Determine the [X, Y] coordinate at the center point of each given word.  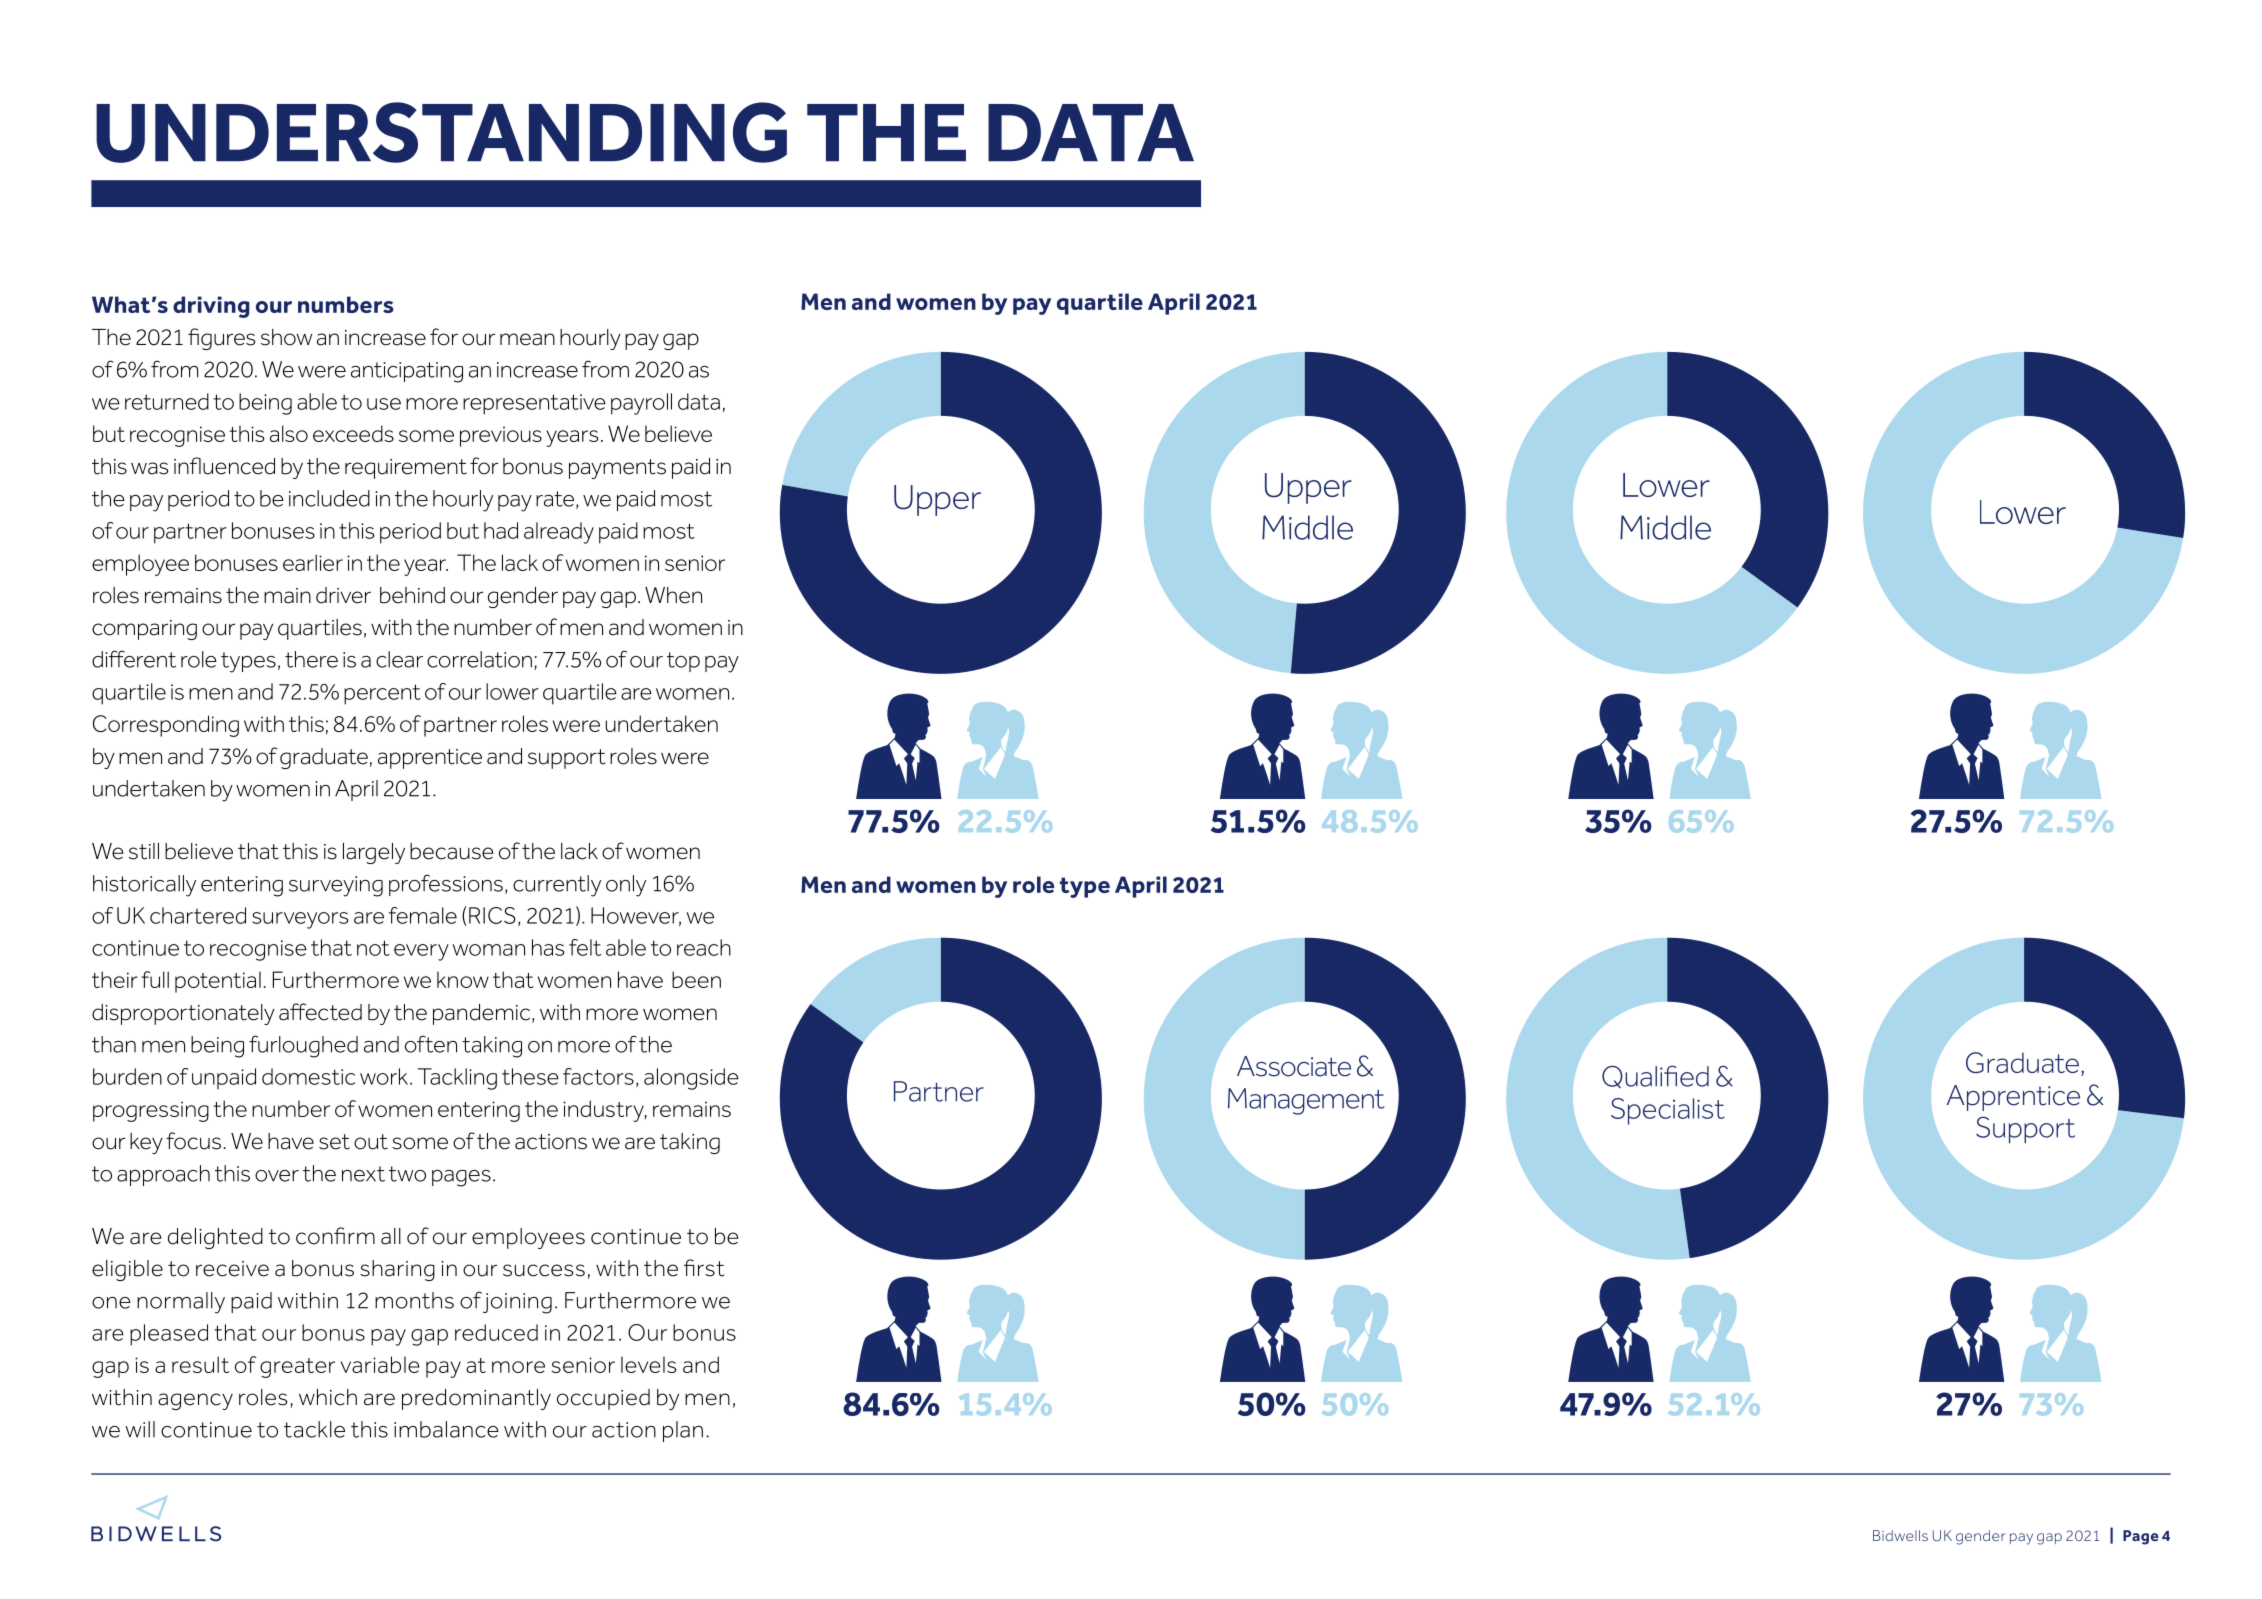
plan [683, 1431]
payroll [641, 404]
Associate [1294, 1066]
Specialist [1668, 1111]
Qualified [1655, 1076]
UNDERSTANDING [441, 132]
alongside [691, 1079]
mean [527, 339]
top [683, 662]
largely [374, 853]
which [328, 1397]
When [673, 595]
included [329, 498]
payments [617, 469]
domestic [308, 1076]
